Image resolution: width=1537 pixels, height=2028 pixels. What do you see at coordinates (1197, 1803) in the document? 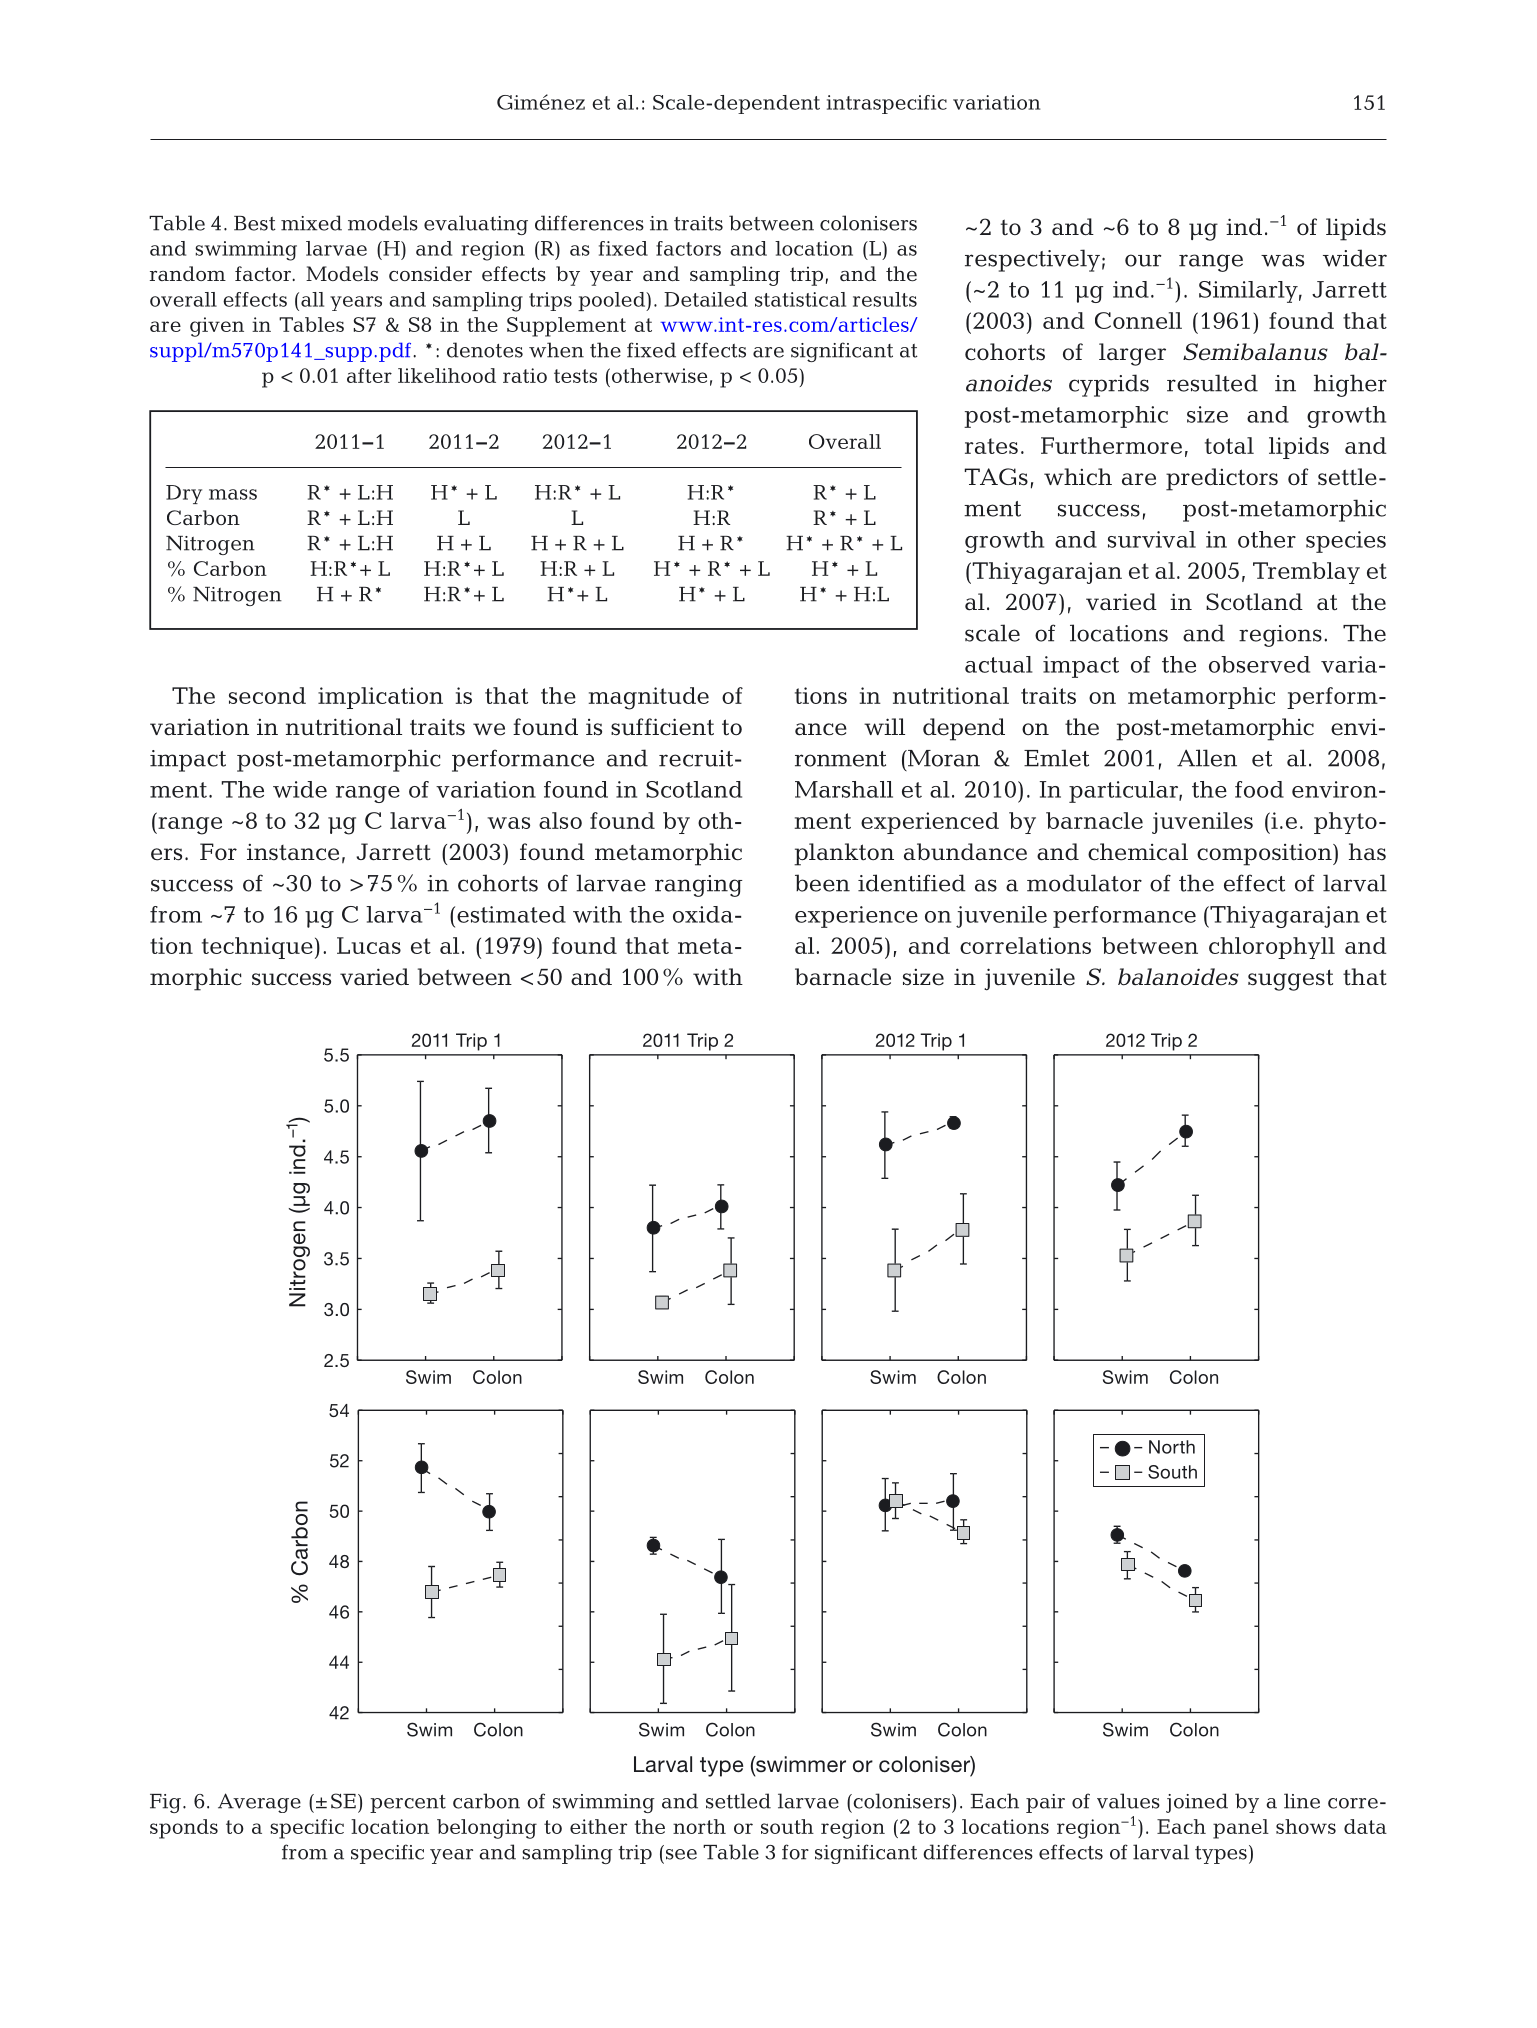
I see `joined` at bounding box center [1197, 1803].
